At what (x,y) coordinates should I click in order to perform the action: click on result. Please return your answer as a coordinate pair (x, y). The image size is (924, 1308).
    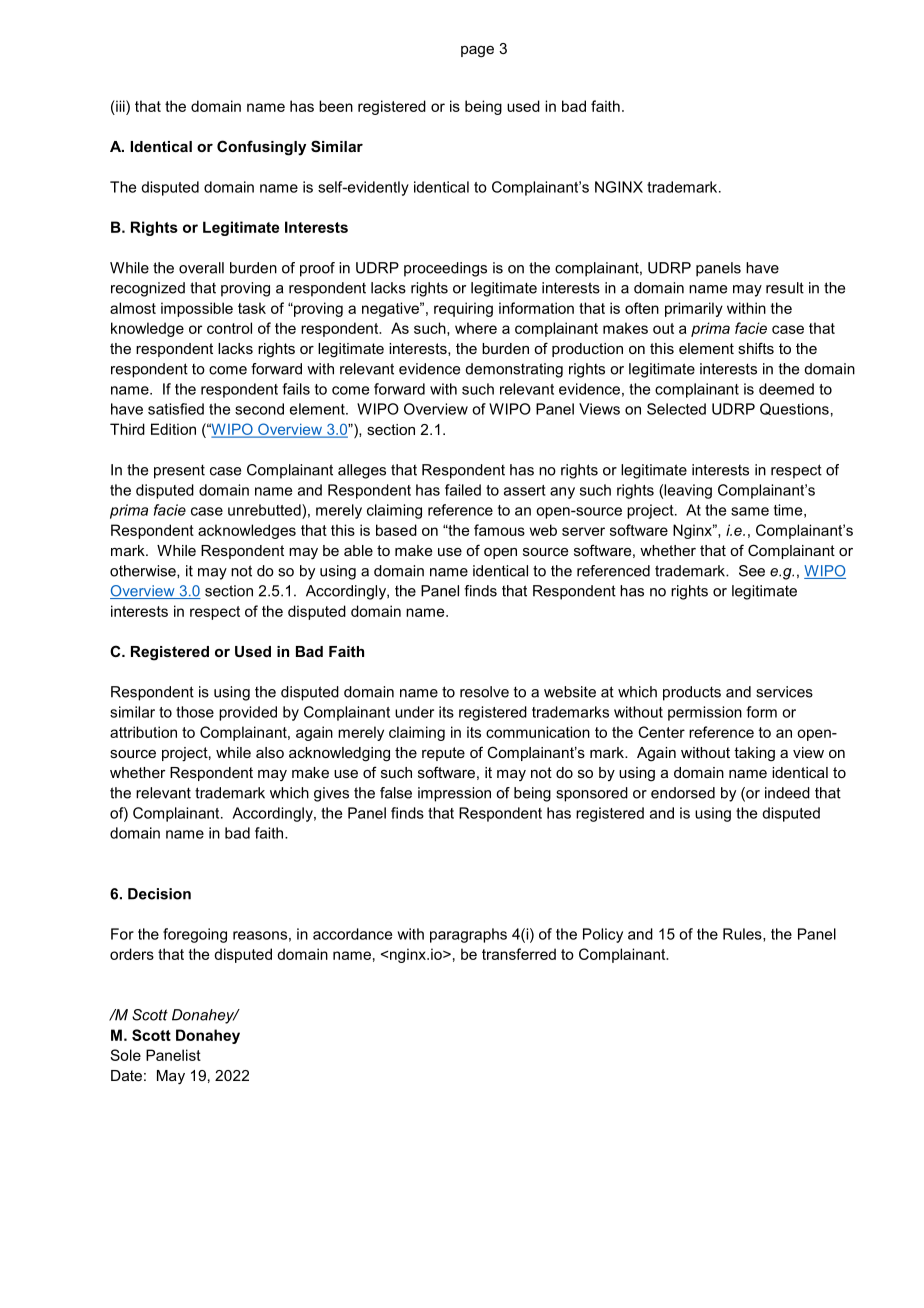
    Looking at the image, I should click on (785, 288).
